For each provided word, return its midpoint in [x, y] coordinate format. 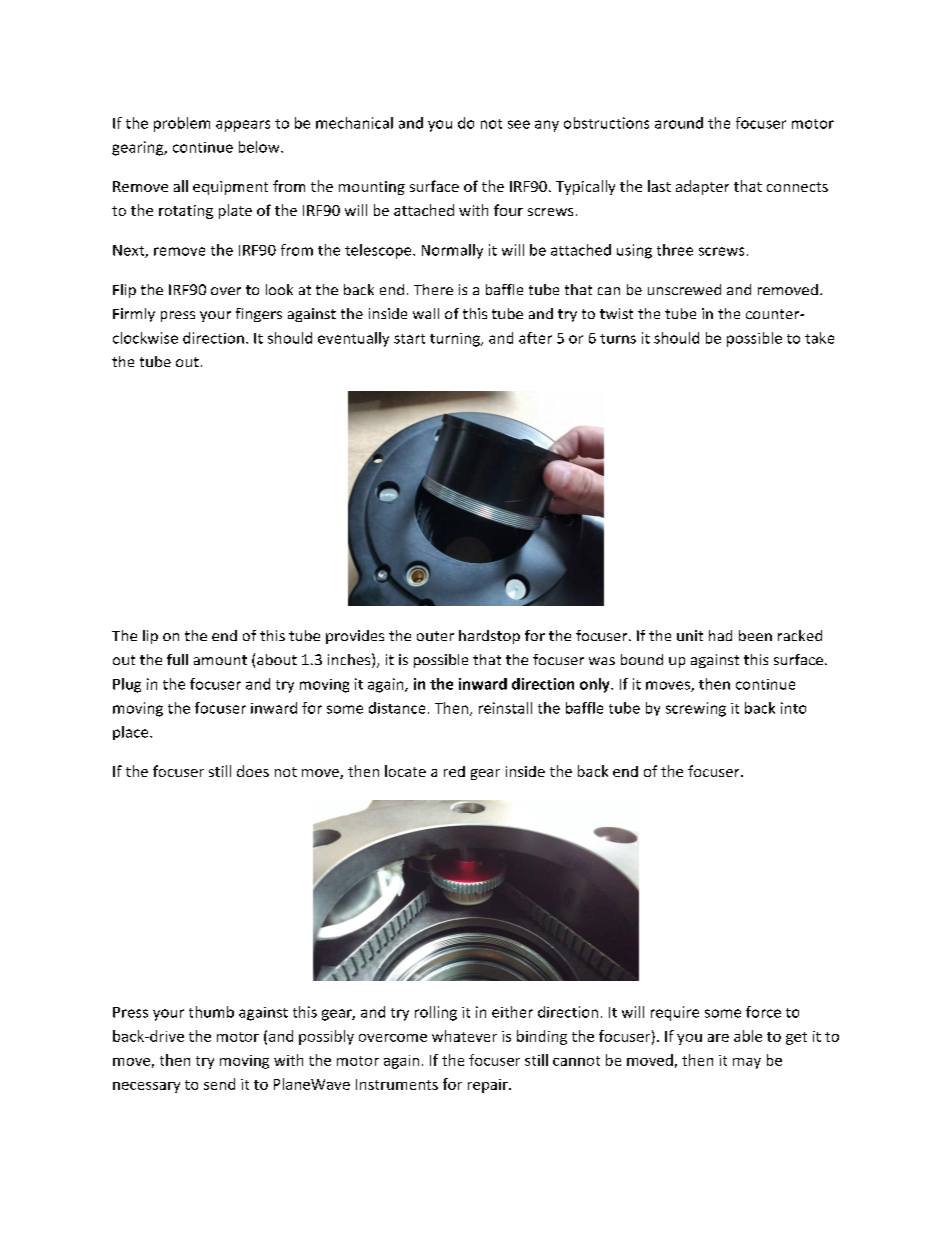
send [219, 1084]
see [519, 124]
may [747, 1063]
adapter [702, 187]
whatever [464, 1036]
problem [182, 124]
